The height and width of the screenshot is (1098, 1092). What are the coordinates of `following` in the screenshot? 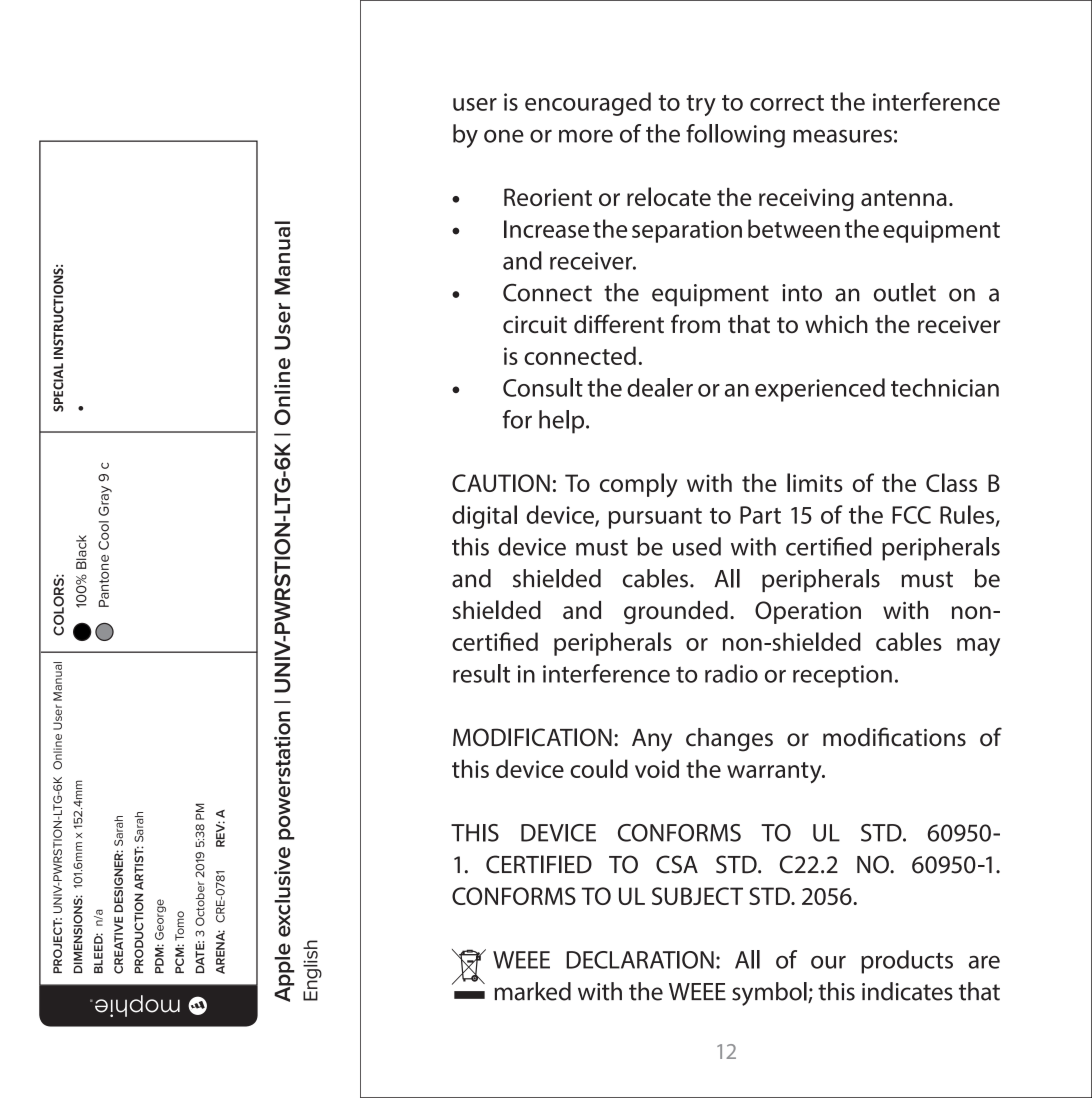 It's located at (735, 136).
